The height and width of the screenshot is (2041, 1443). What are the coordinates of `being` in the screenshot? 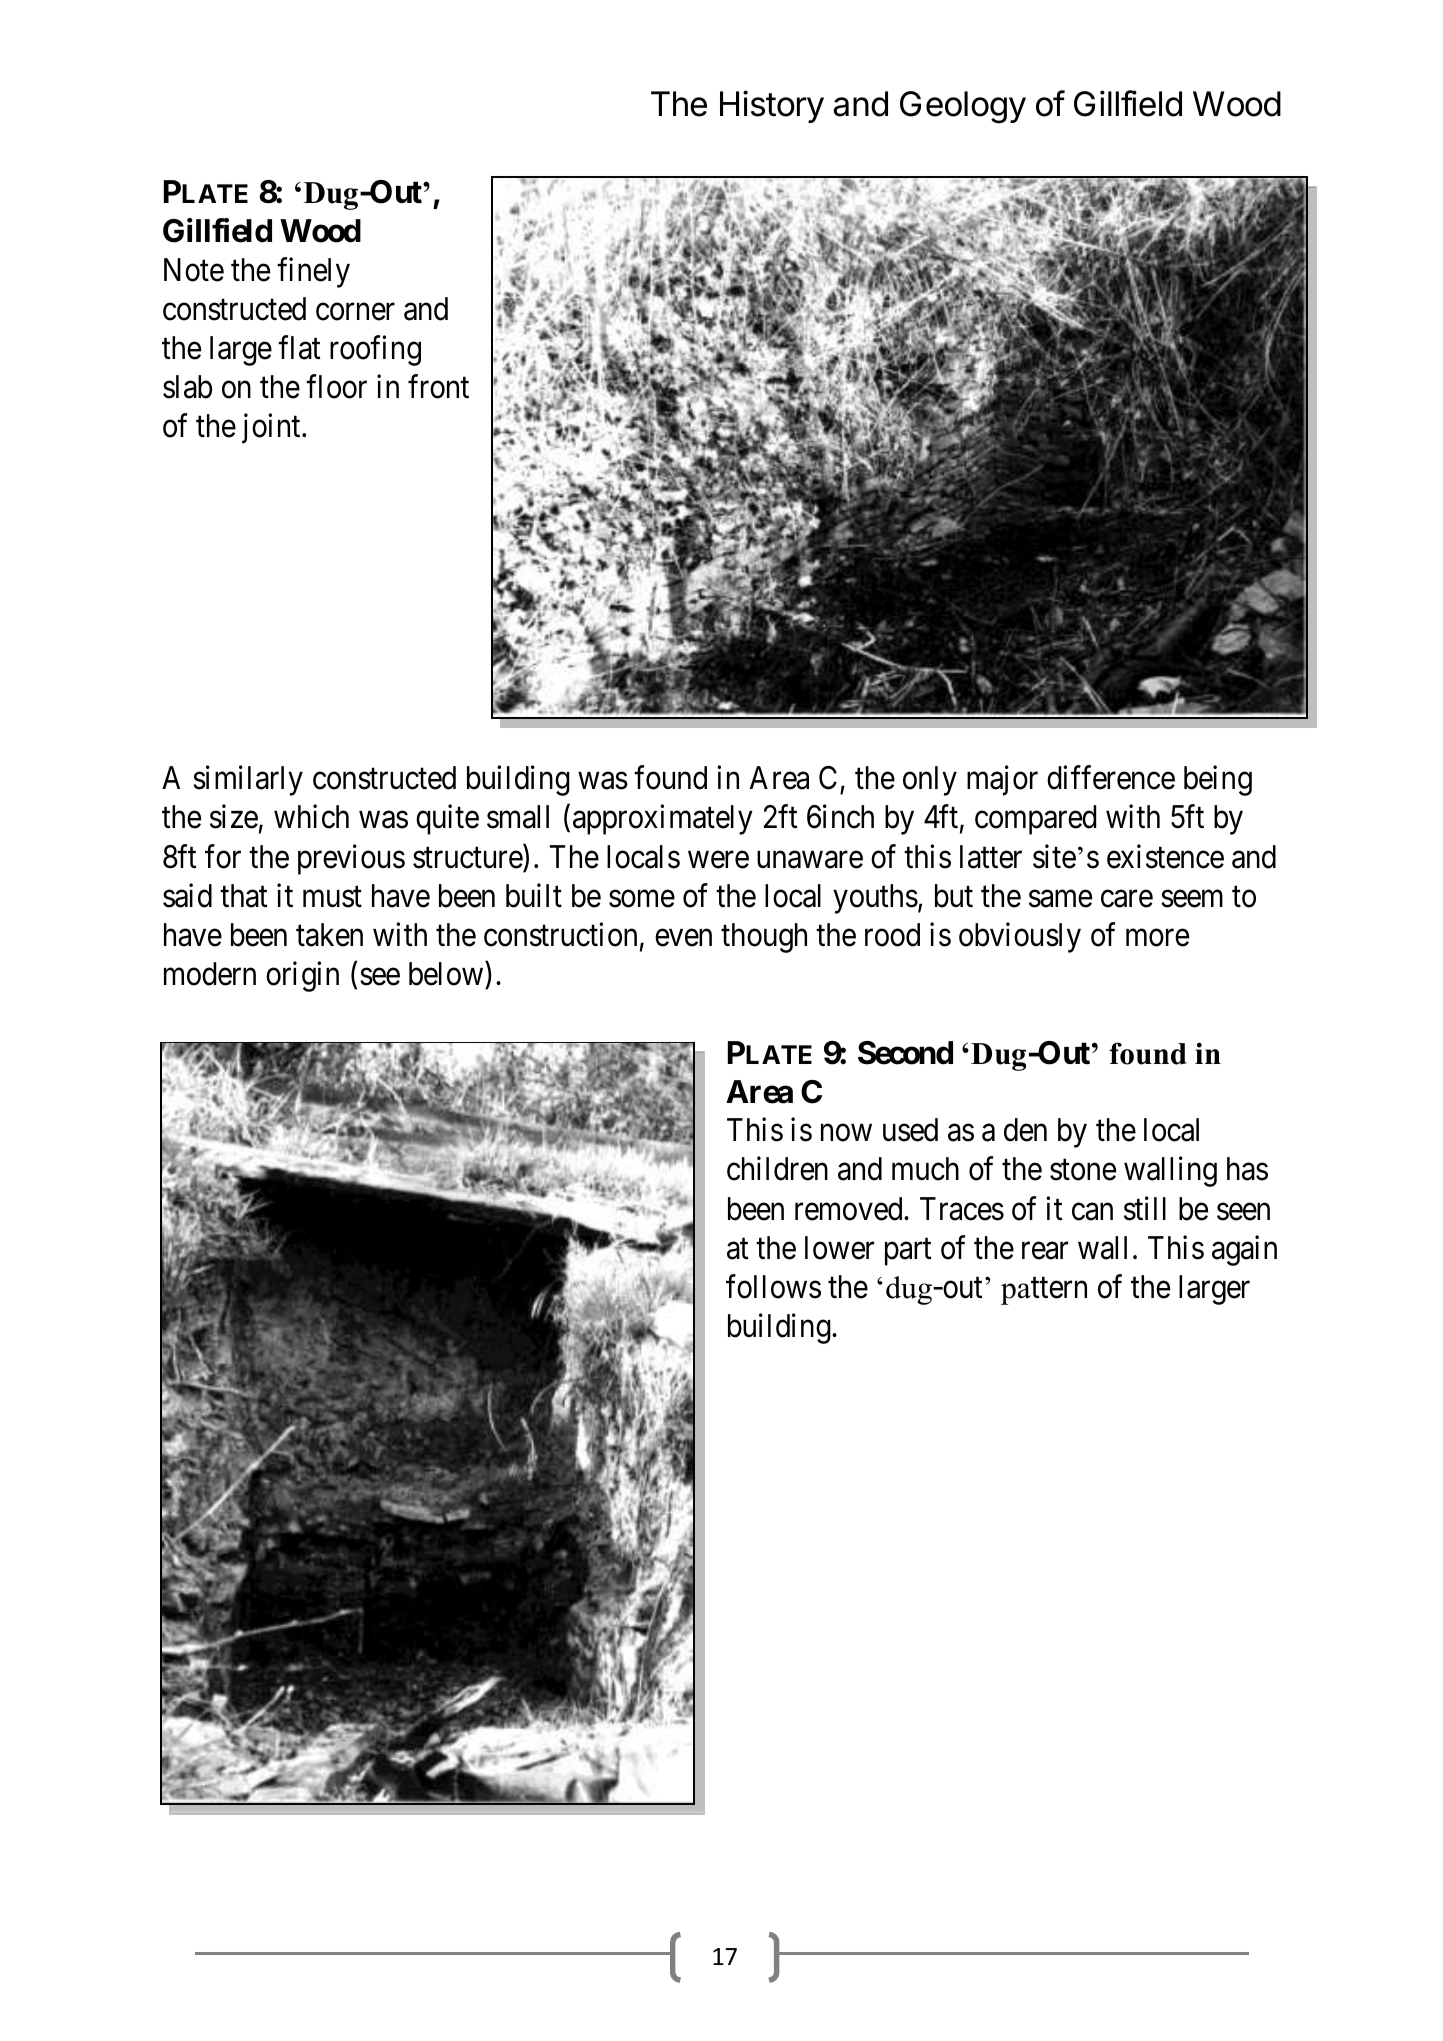 It's located at (1218, 781).
